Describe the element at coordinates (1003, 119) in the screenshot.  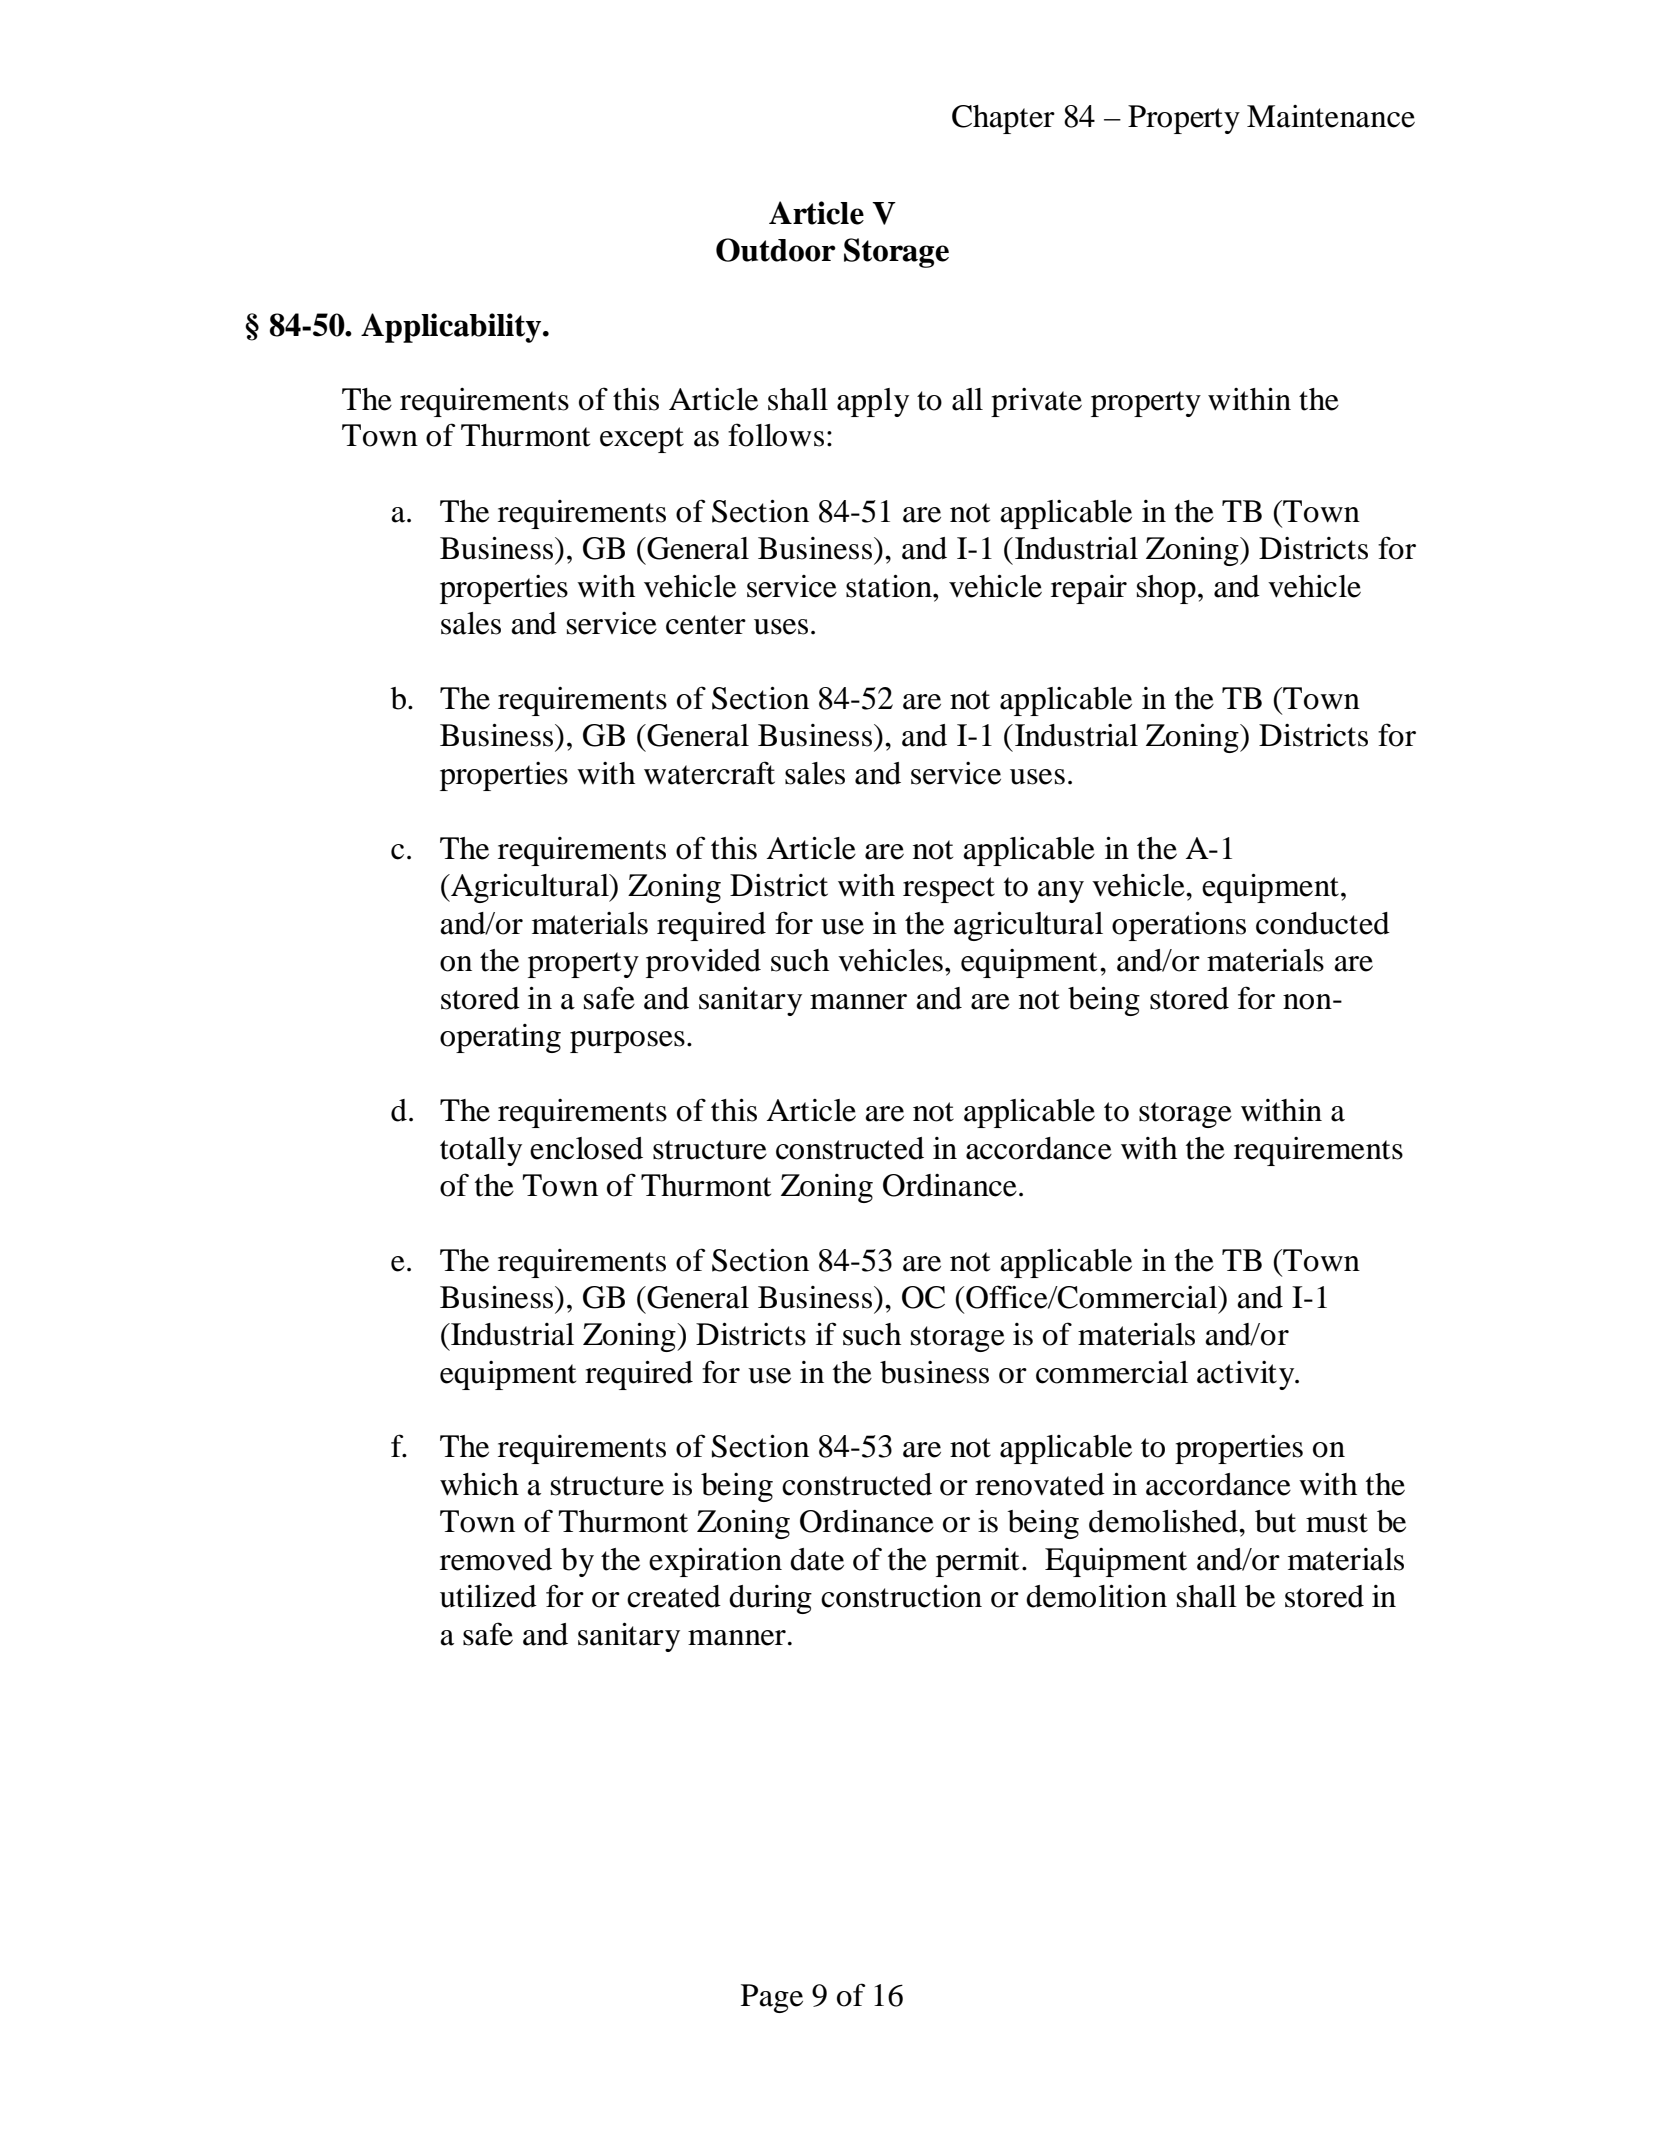
I see `Chapter` at that location.
